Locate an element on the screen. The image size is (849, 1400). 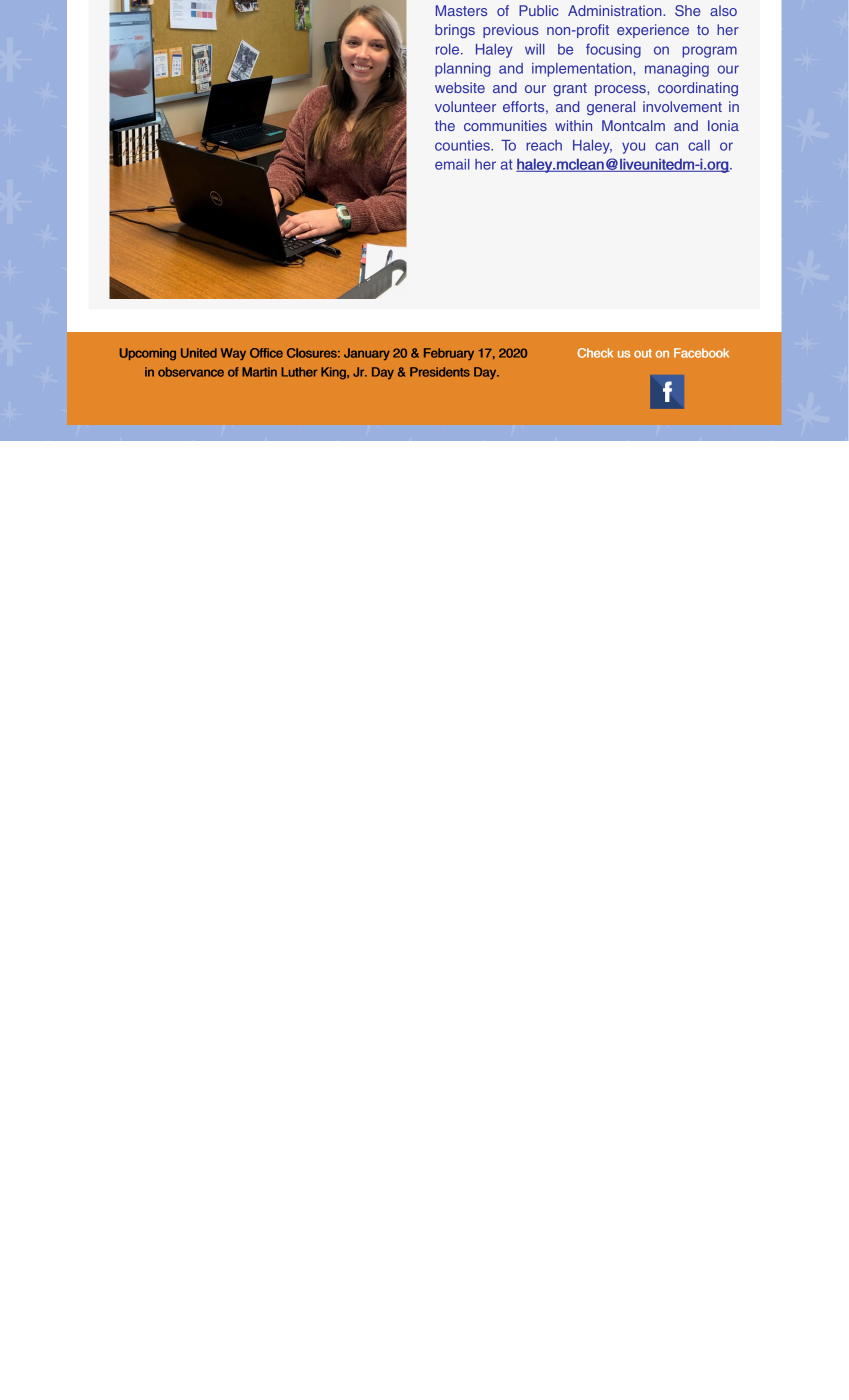
volunteer is located at coordinates (465, 106).
